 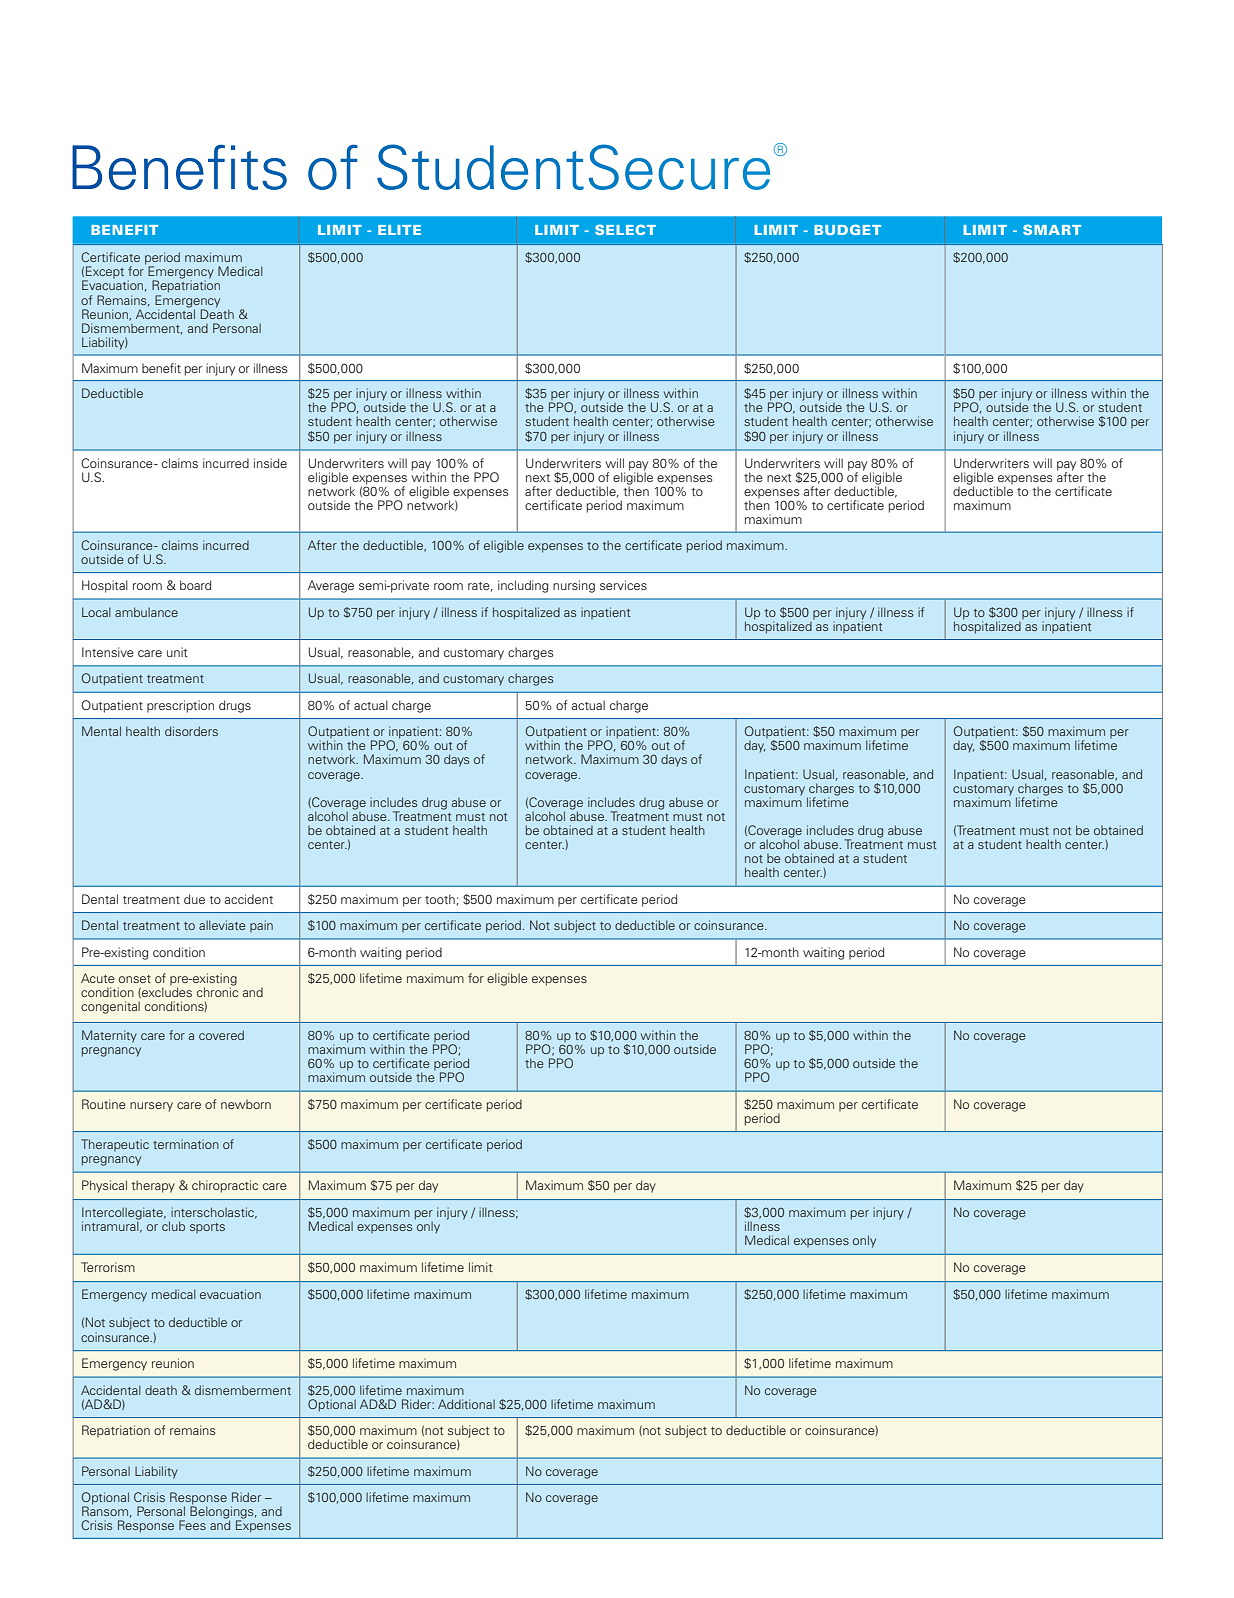 I want to click on BUDGET, so click(x=847, y=229).
